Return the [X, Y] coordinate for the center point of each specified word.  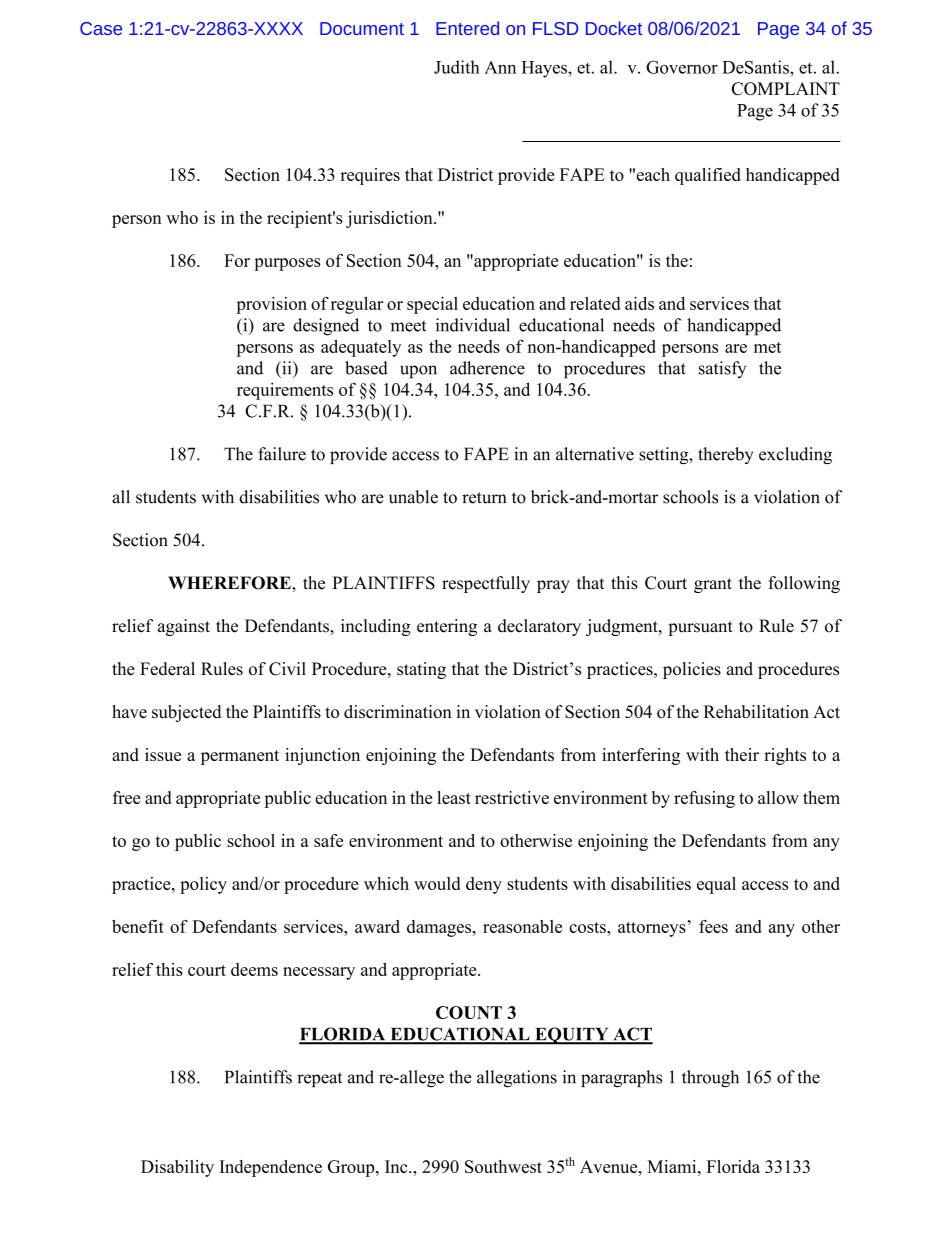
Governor [682, 67]
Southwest [503, 1166]
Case [101, 28]
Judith [457, 67]
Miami [673, 1166]
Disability [177, 1168]
